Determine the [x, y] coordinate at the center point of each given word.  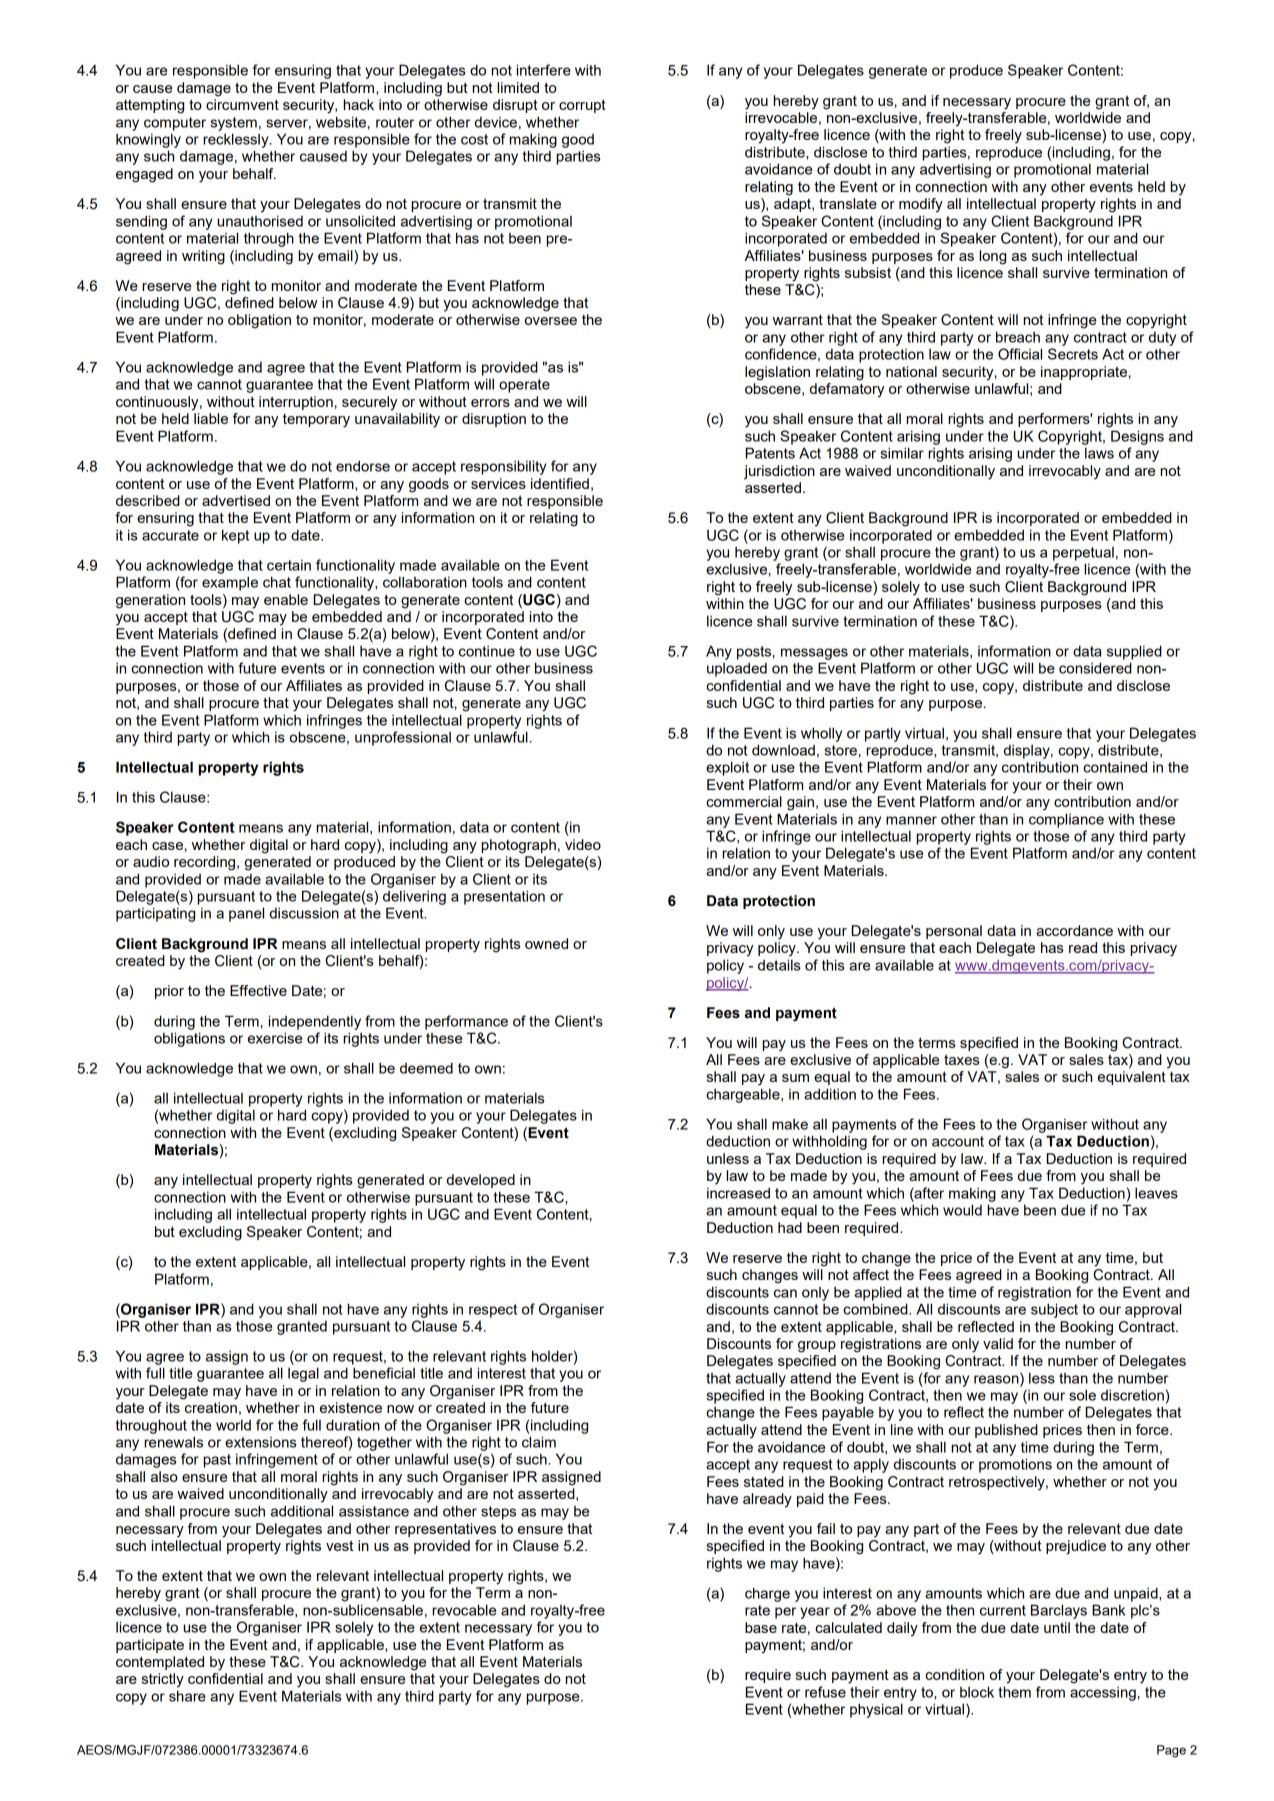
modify [921, 205]
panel [246, 914]
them [1014, 1692]
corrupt [582, 106]
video [583, 844]
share [187, 1696]
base [761, 1627]
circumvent [242, 104]
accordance [1074, 930]
